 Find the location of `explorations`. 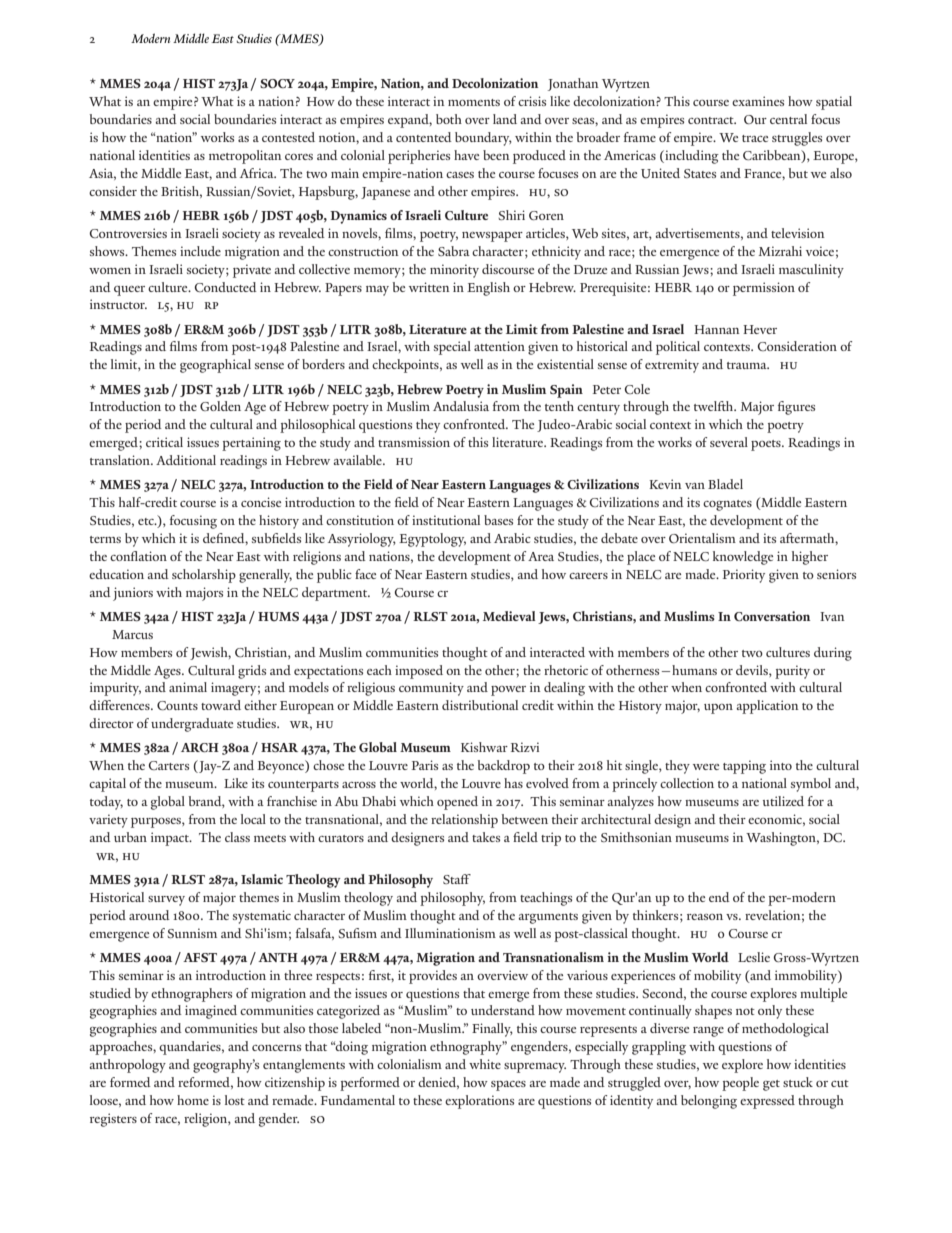

explorations is located at coordinates (479, 1102).
